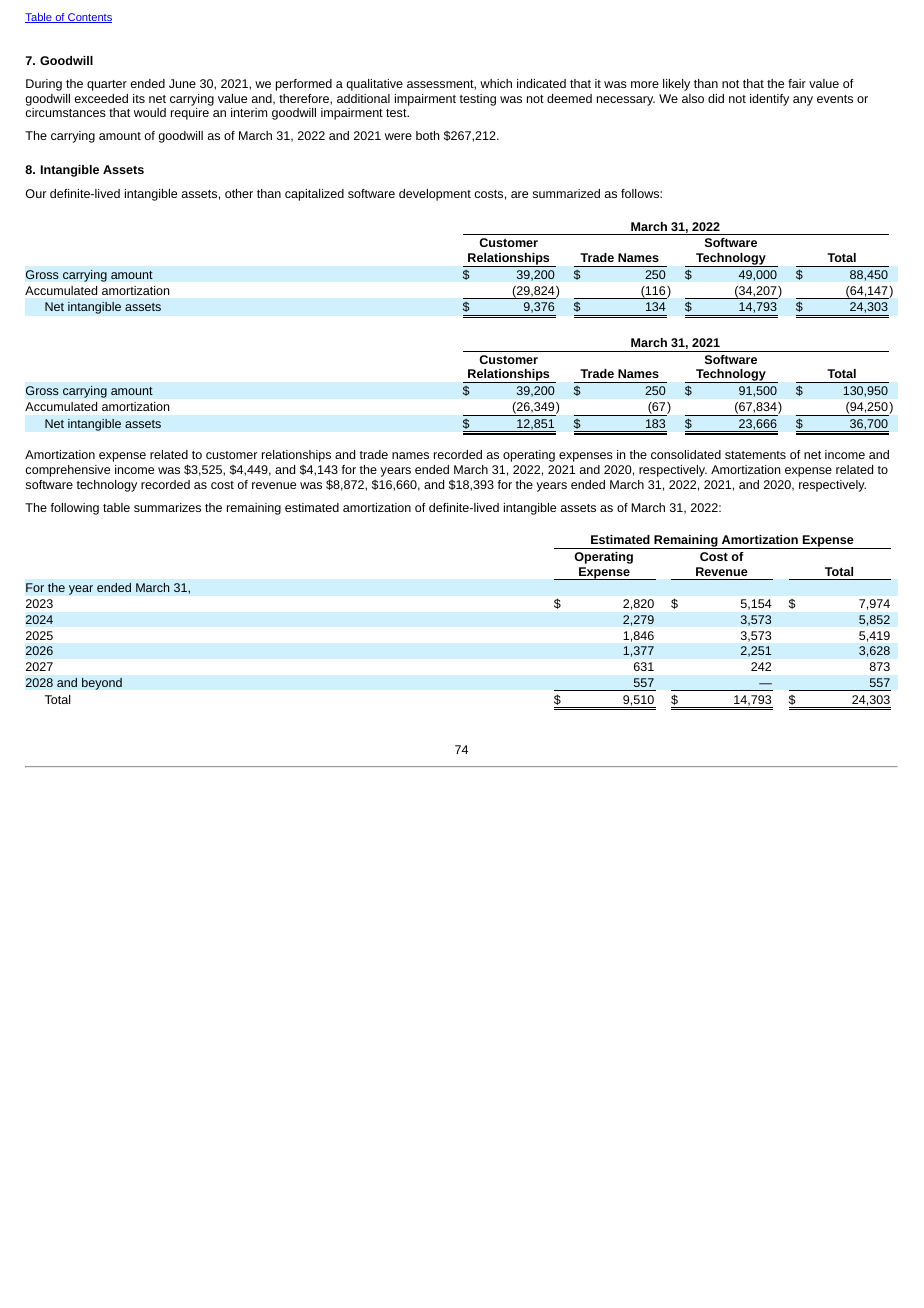 This screenshot has width=924, height=1308. Describe the element at coordinates (496, 83) in the screenshot. I see `which` at that location.
